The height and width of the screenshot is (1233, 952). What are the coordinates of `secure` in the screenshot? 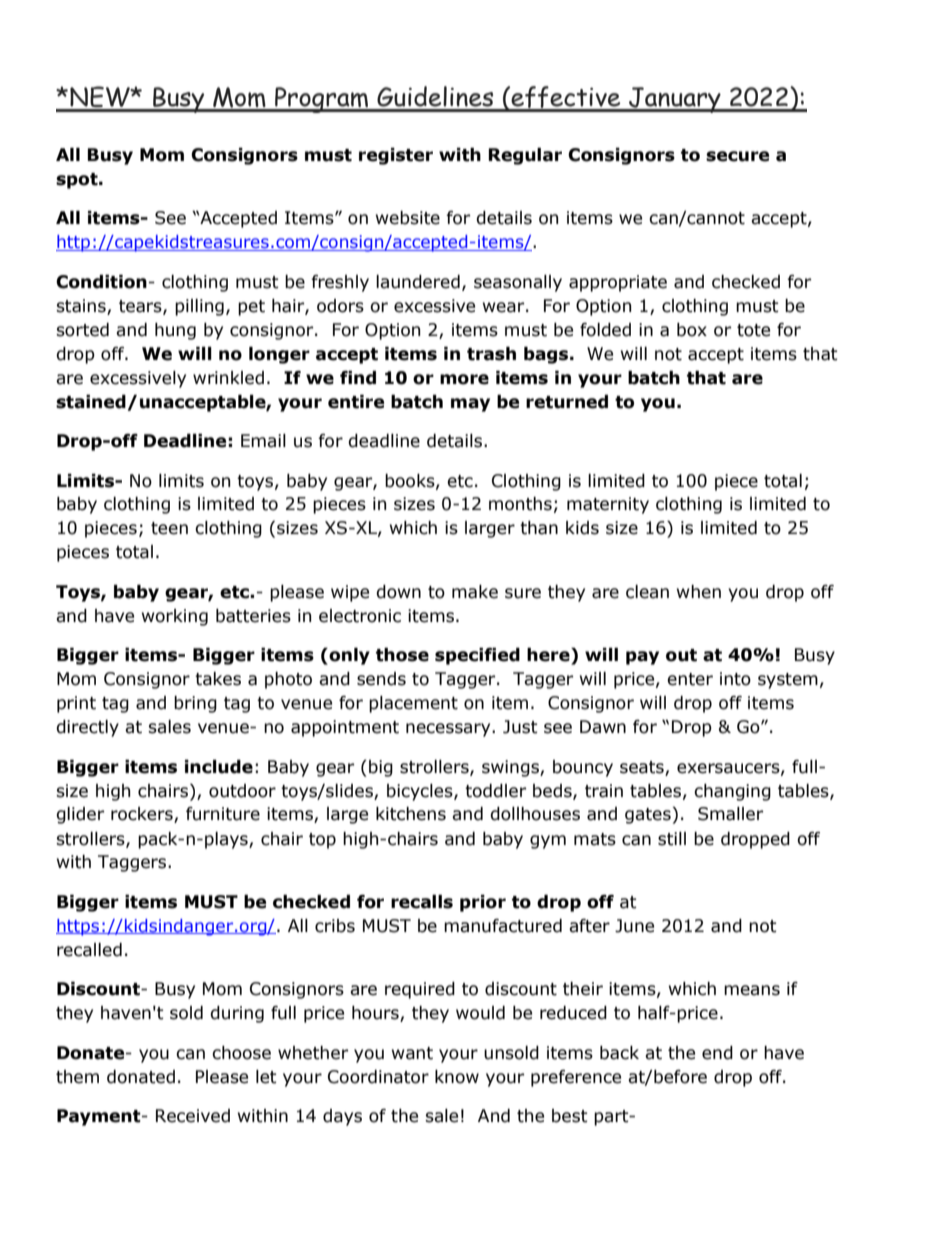 It's located at (737, 156).
